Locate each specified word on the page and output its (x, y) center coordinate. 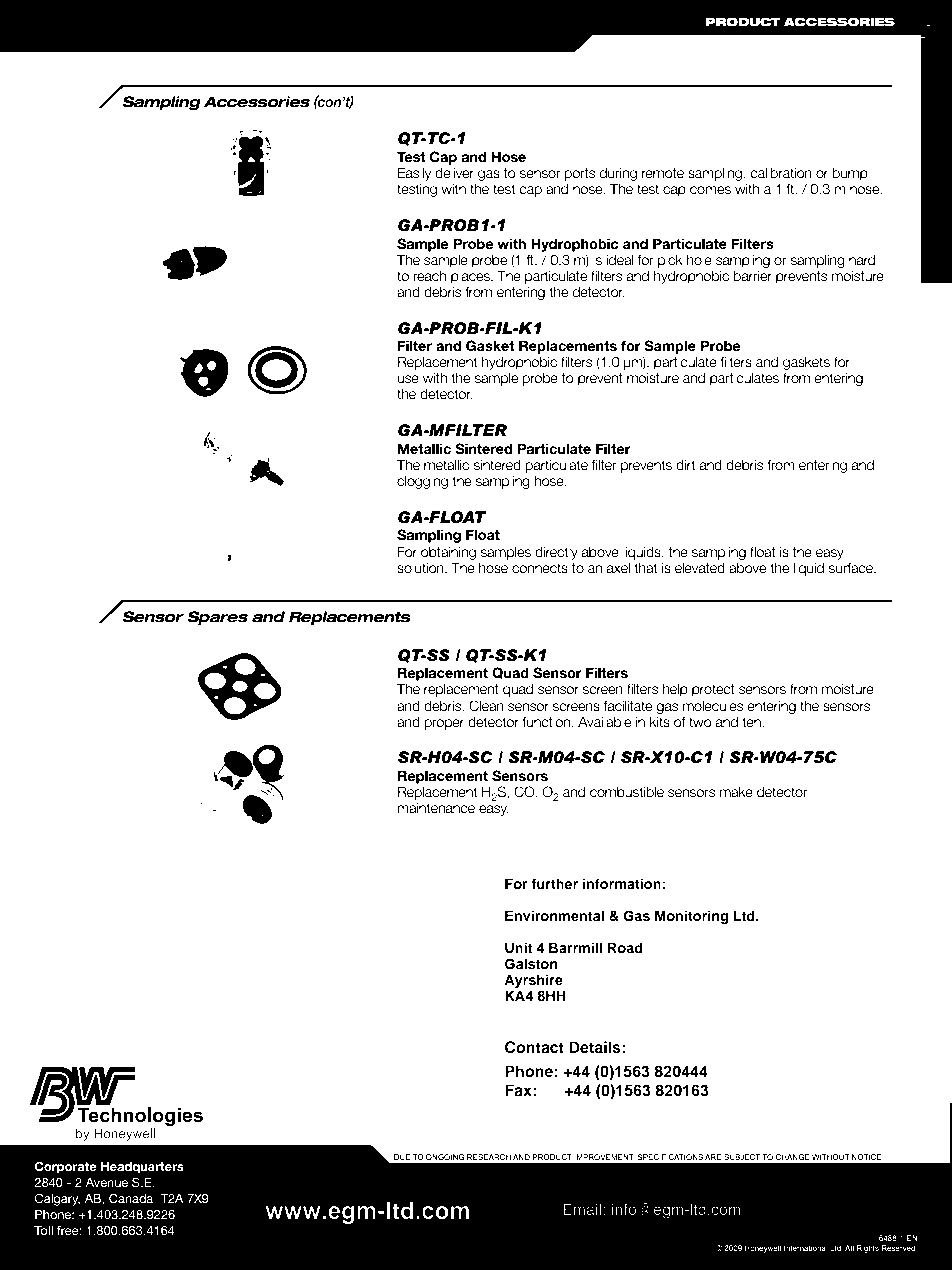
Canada (131, 1198)
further (554, 883)
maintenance (436, 808)
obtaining (448, 553)
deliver (454, 172)
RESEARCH (489, 1157)
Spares (217, 618)
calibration (781, 173)
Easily (414, 174)
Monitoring (691, 917)
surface (852, 568)
